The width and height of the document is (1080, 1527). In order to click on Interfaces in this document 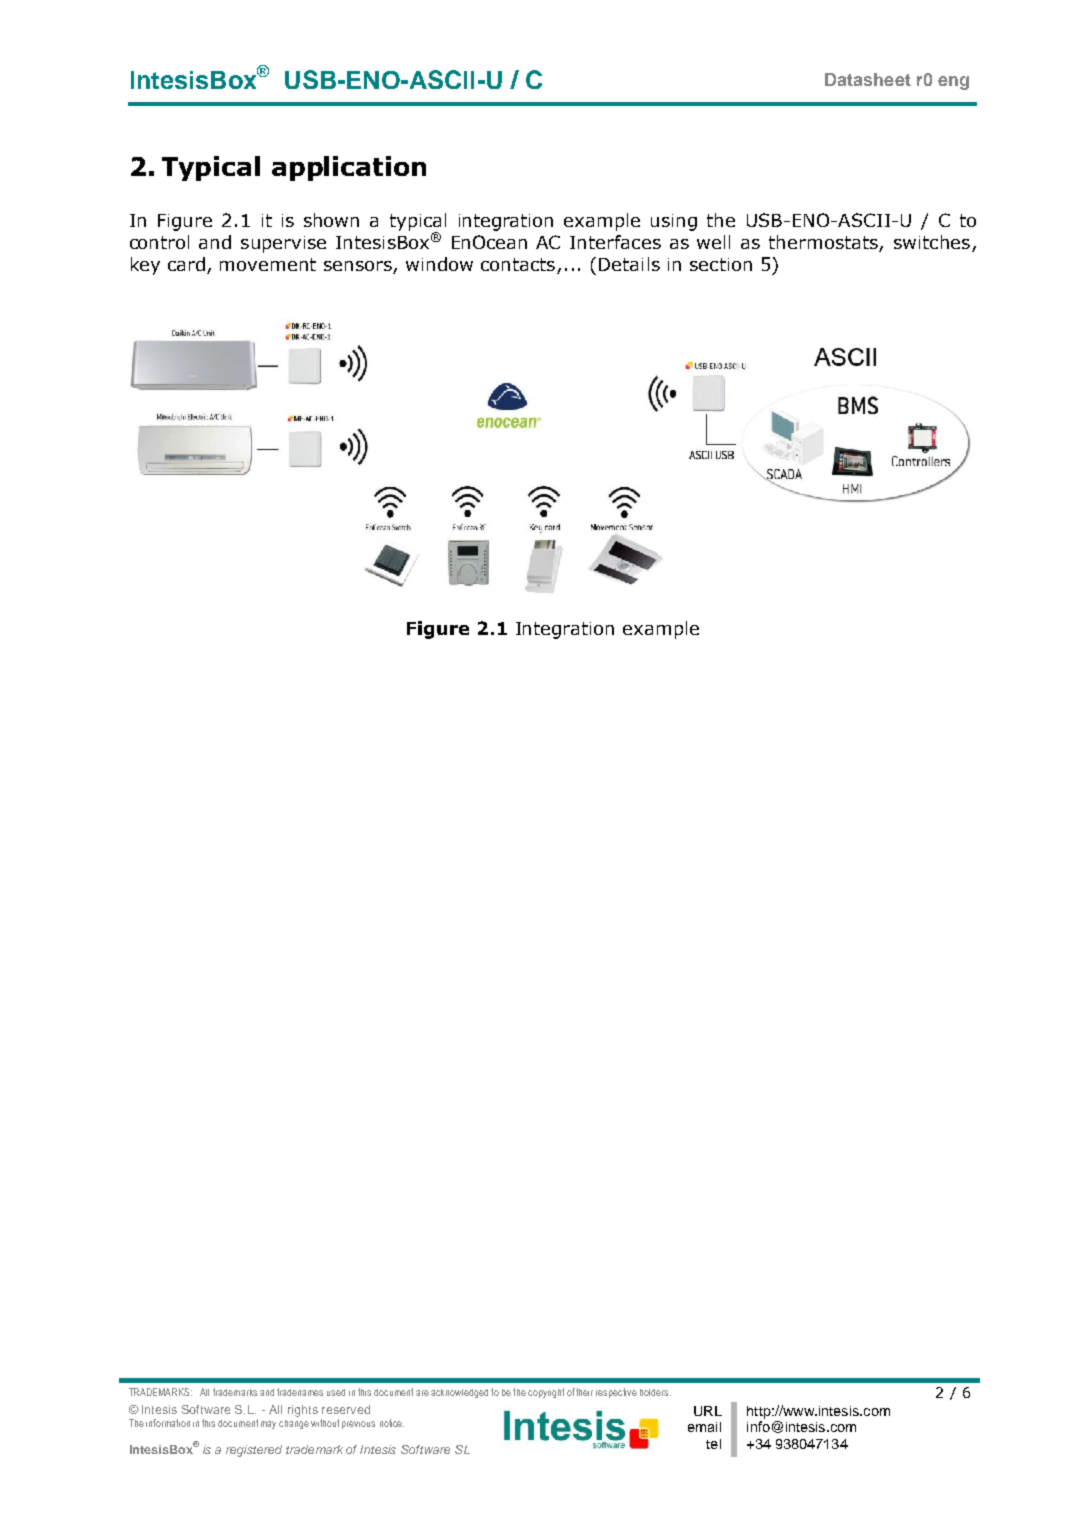, I will do `click(615, 242)`.
